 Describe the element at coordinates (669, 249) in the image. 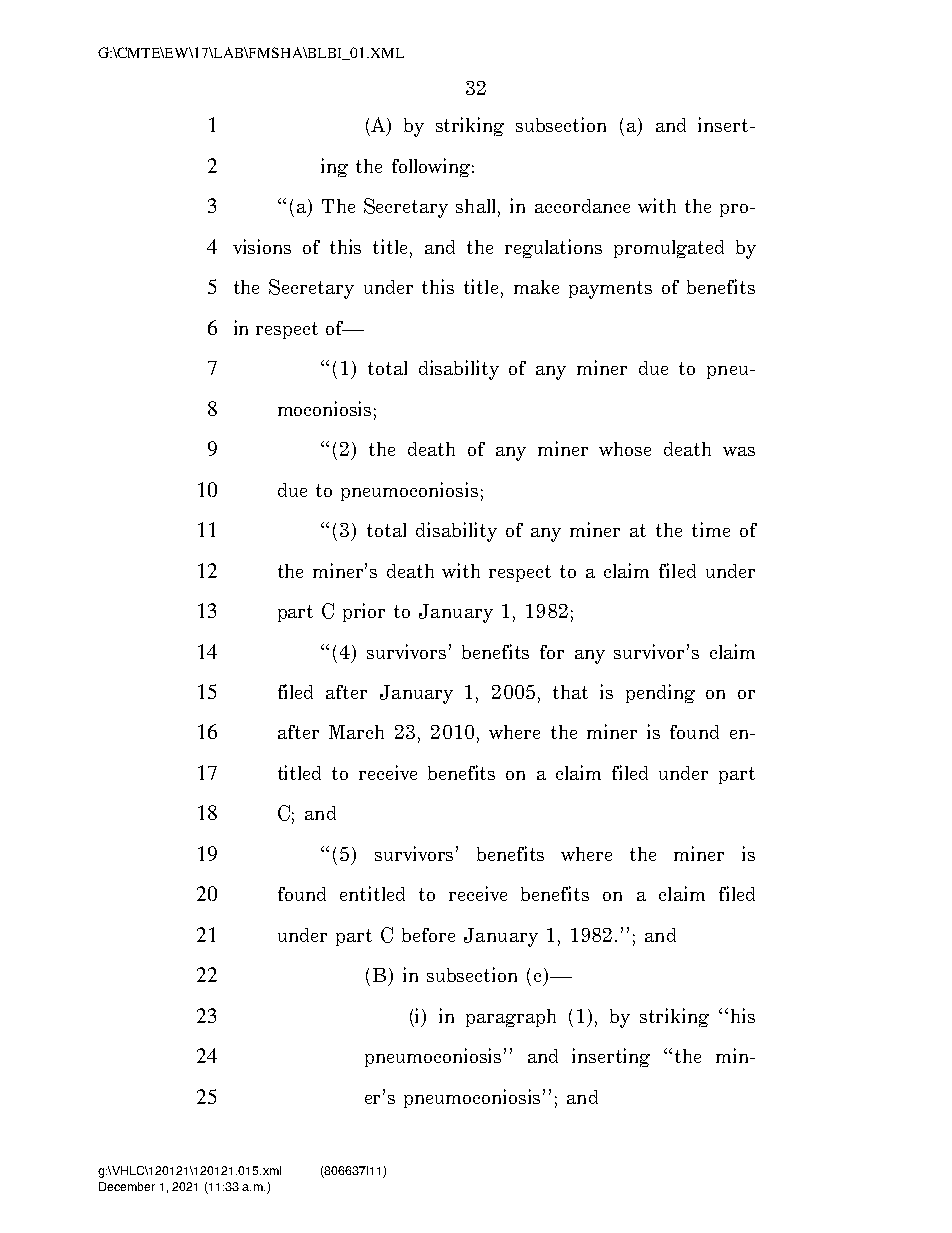

I see `promulgated` at that location.
